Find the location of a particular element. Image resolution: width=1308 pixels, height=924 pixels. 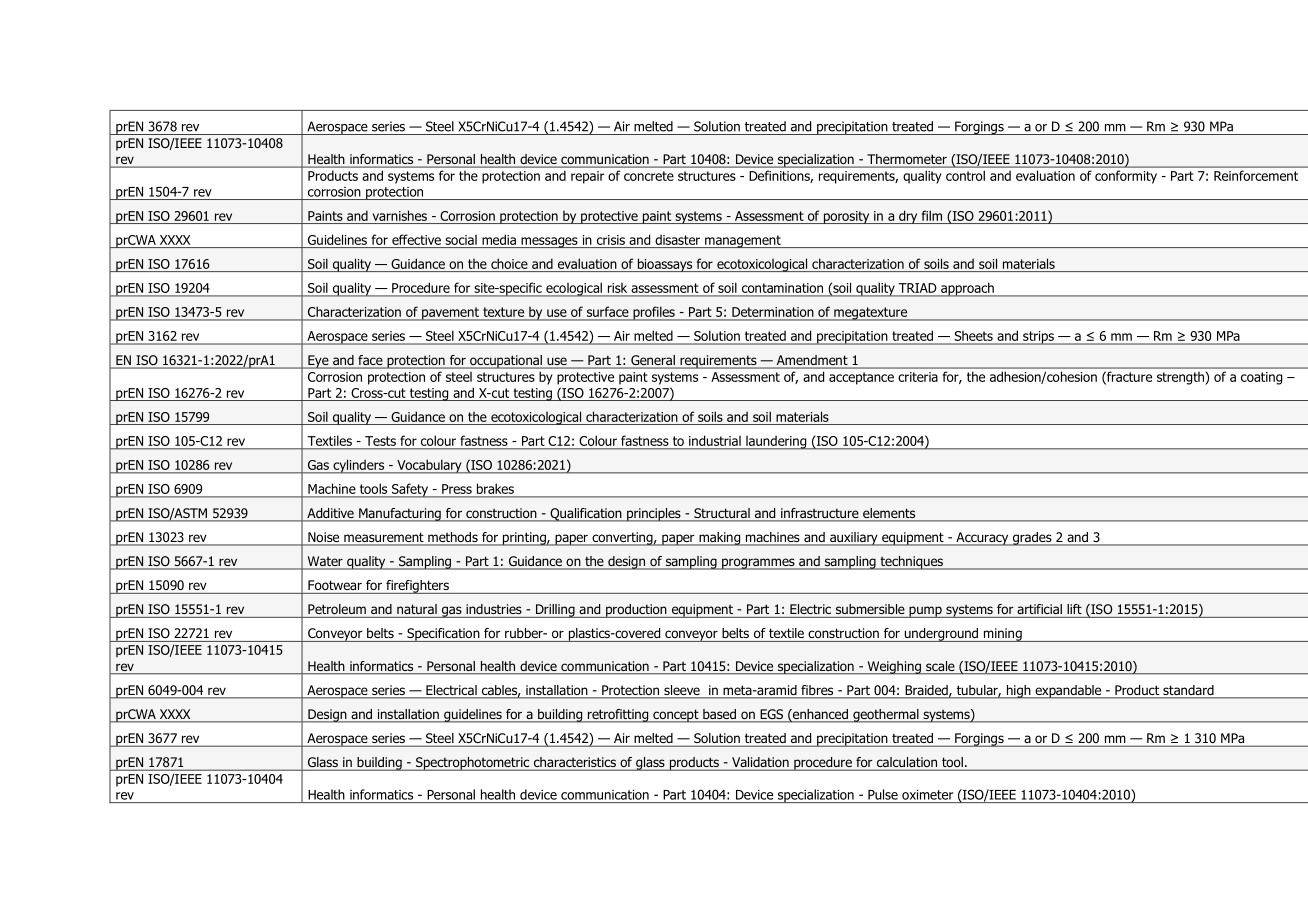

varnishes is located at coordinates (400, 215).
